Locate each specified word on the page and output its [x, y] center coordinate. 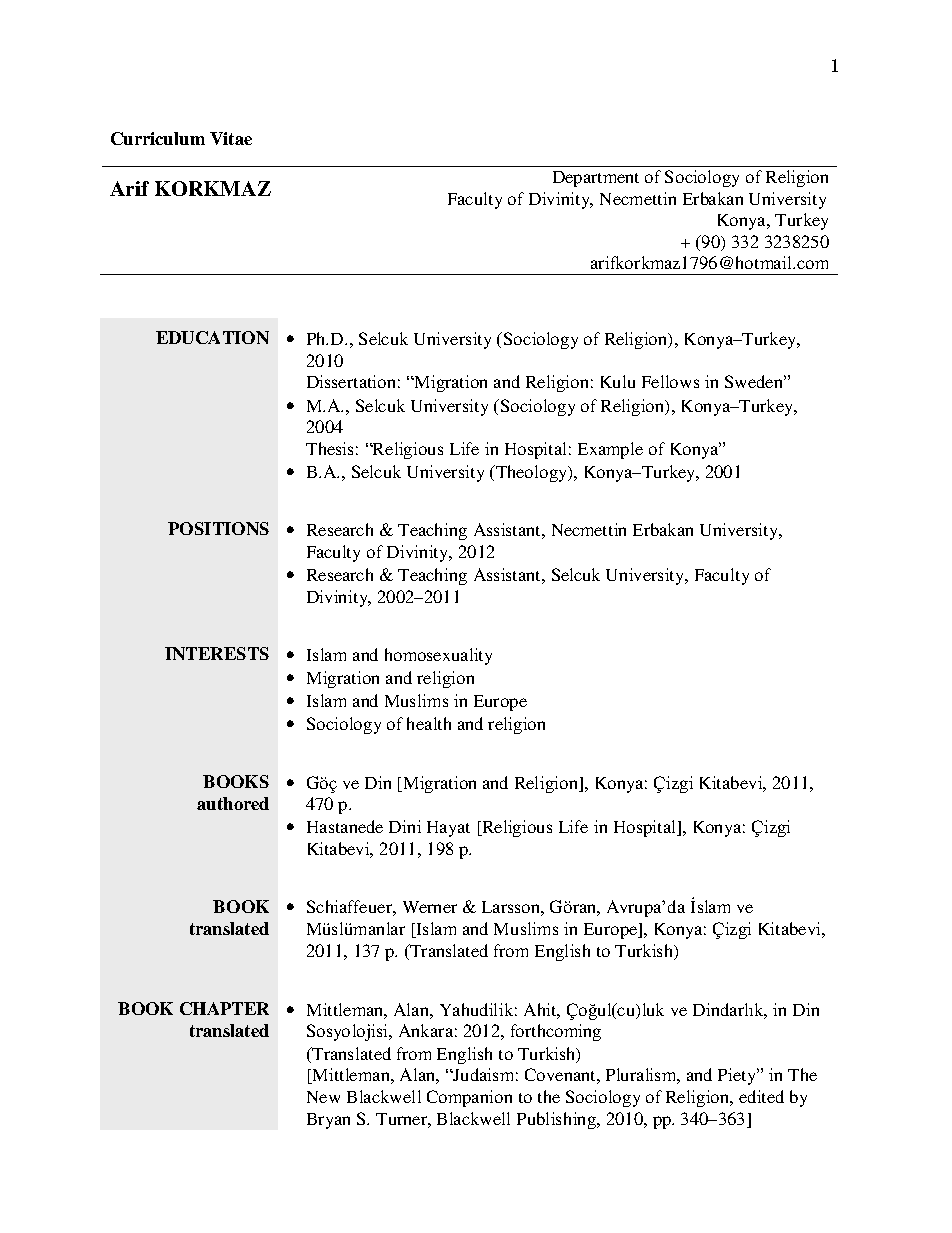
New [323, 1097]
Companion [469, 1098]
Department [596, 179]
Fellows [670, 381]
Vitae [231, 138]
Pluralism [643, 1076]
